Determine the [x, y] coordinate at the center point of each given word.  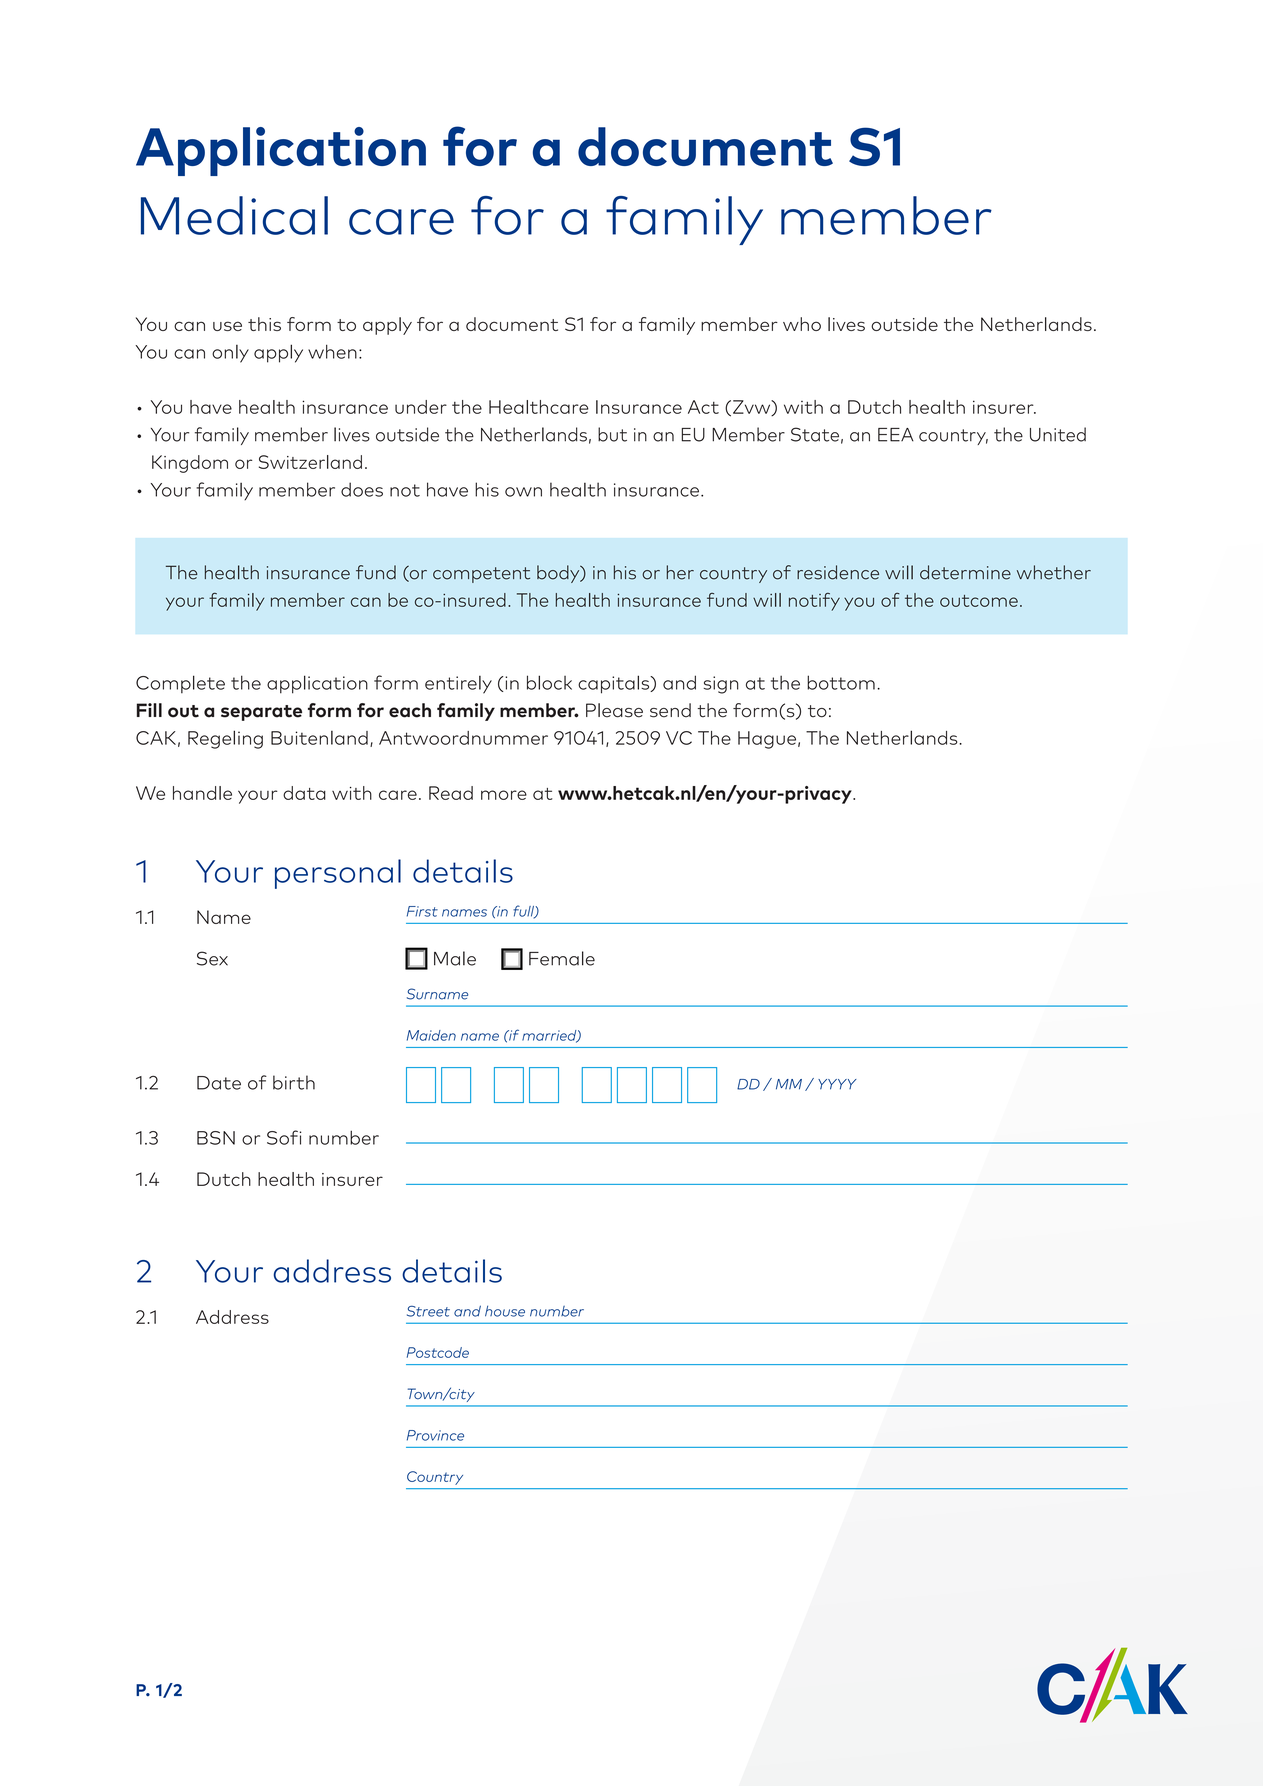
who [802, 324]
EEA [896, 435]
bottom [841, 682]
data [304, 793]
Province [435, 1435]
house [505, 1311]
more [504, 795]
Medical [234, 215]
